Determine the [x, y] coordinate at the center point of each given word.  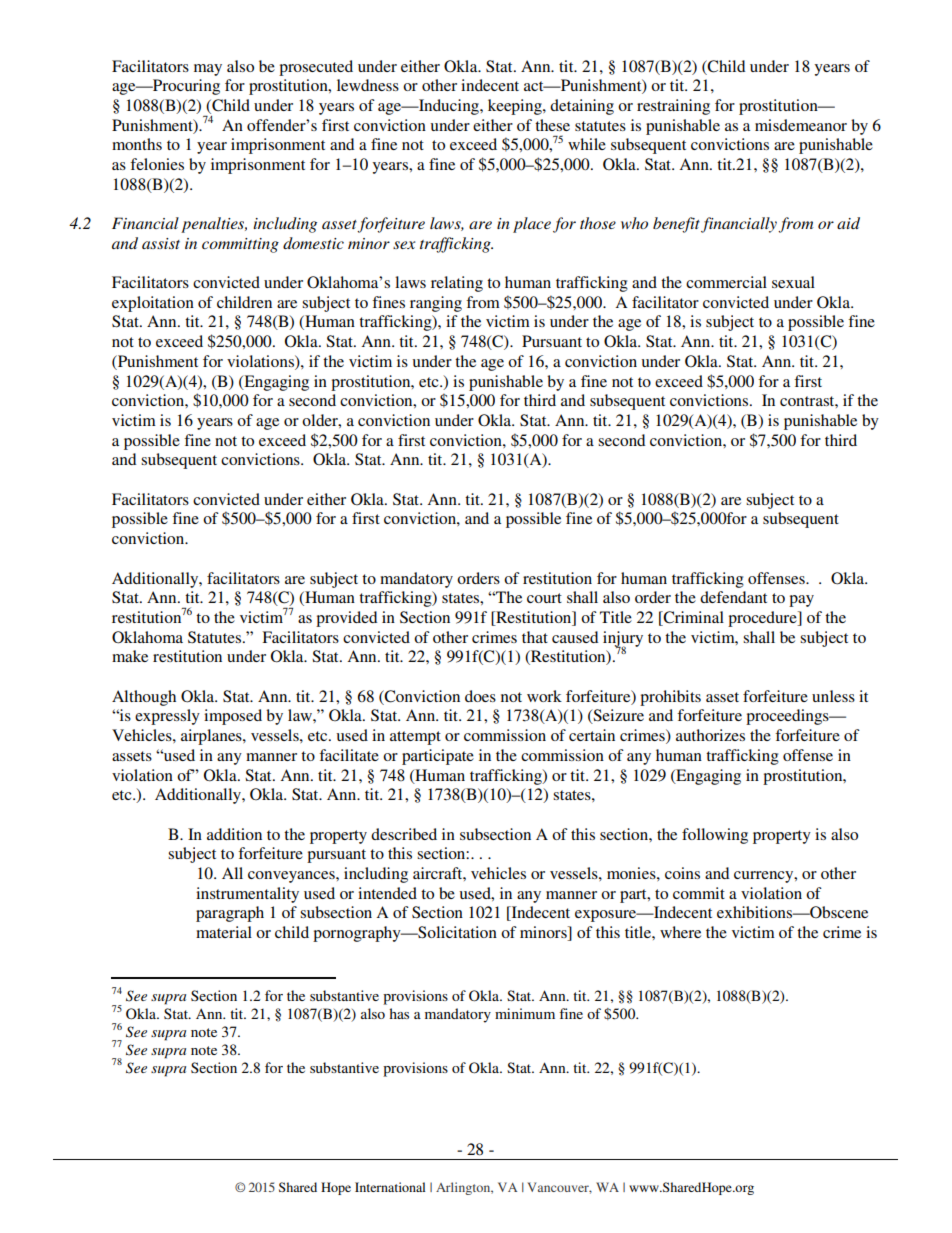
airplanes [212, 737]
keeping [516, 107]
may [208, 70]
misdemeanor [801, 125]
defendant [733, 597]
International [390, 1187]
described [404, 834]
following [715, 836]
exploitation [153, 304]
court [544, 598]
